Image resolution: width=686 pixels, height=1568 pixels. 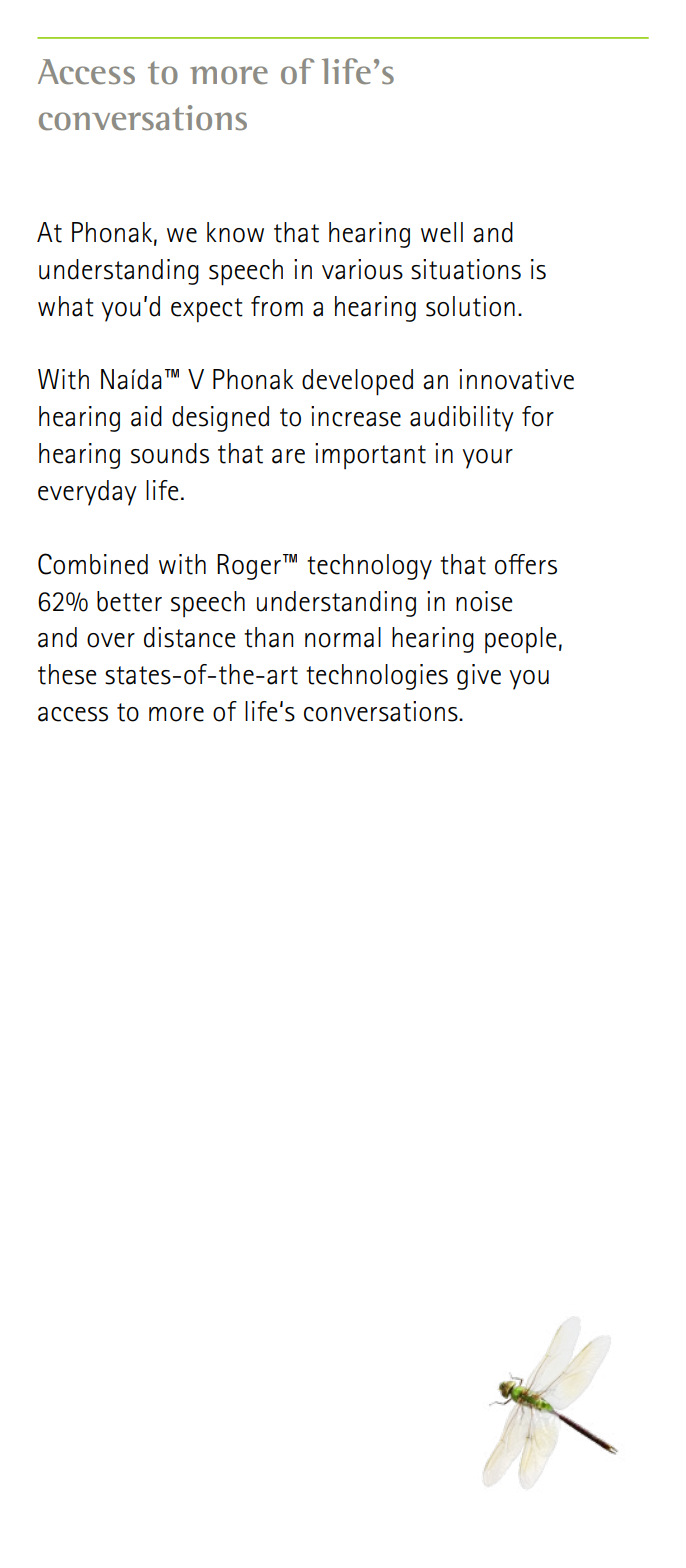 What do you see at coordinates (526, 564) in the page?
I see `offers` at bounding box center [526, 564].
